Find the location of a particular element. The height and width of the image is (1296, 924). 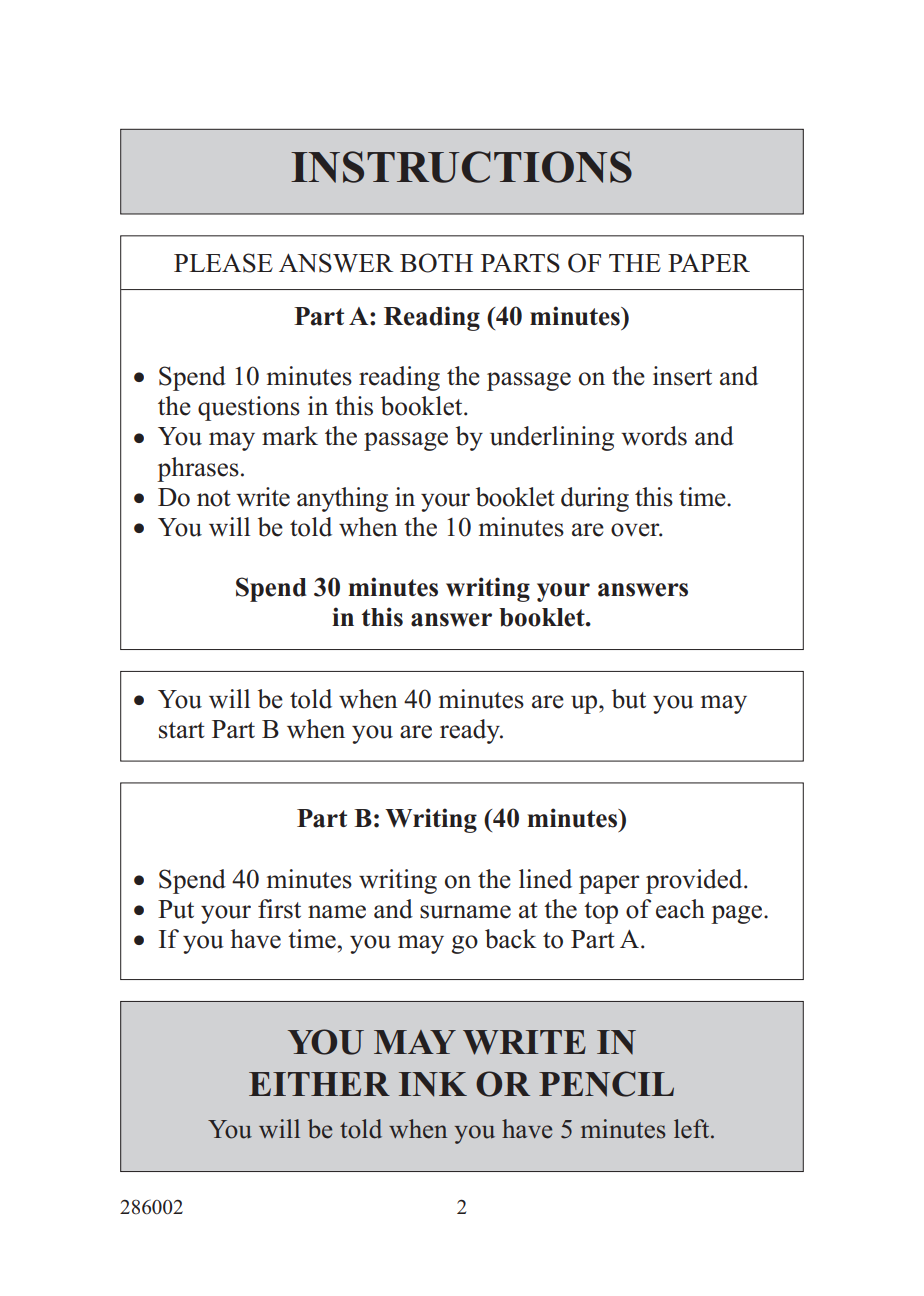

PENCIL is located at coordinates (606, 1084).
